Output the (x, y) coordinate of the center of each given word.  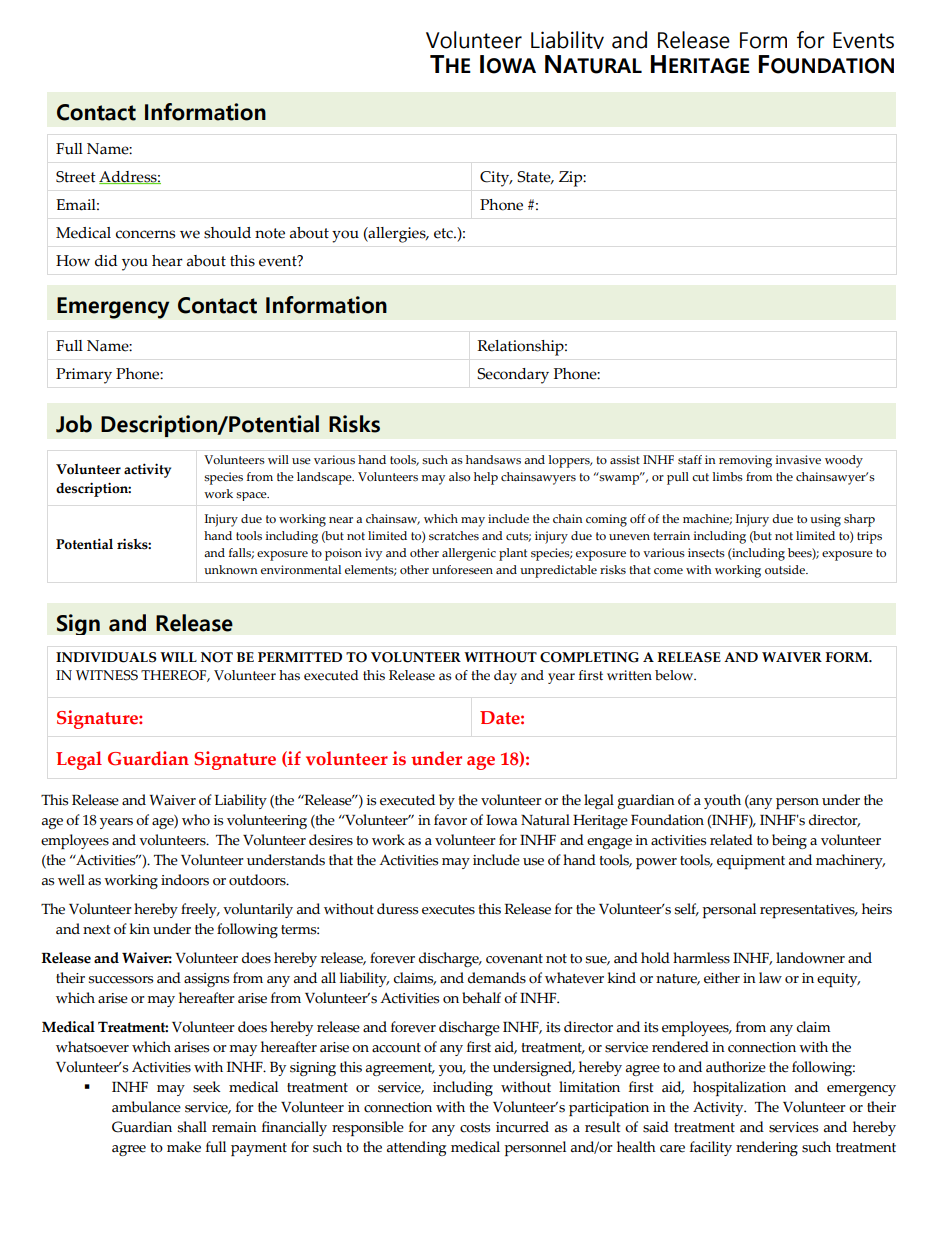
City (496, 179)
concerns (145, 234)
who (196, 820)
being (789, 841)
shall (192, 1127)
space (252, 496)
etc (444, 233)
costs (475, 1128)
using (825, 520)
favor (450, 820)
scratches (454, 535)
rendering (767, 1148)
